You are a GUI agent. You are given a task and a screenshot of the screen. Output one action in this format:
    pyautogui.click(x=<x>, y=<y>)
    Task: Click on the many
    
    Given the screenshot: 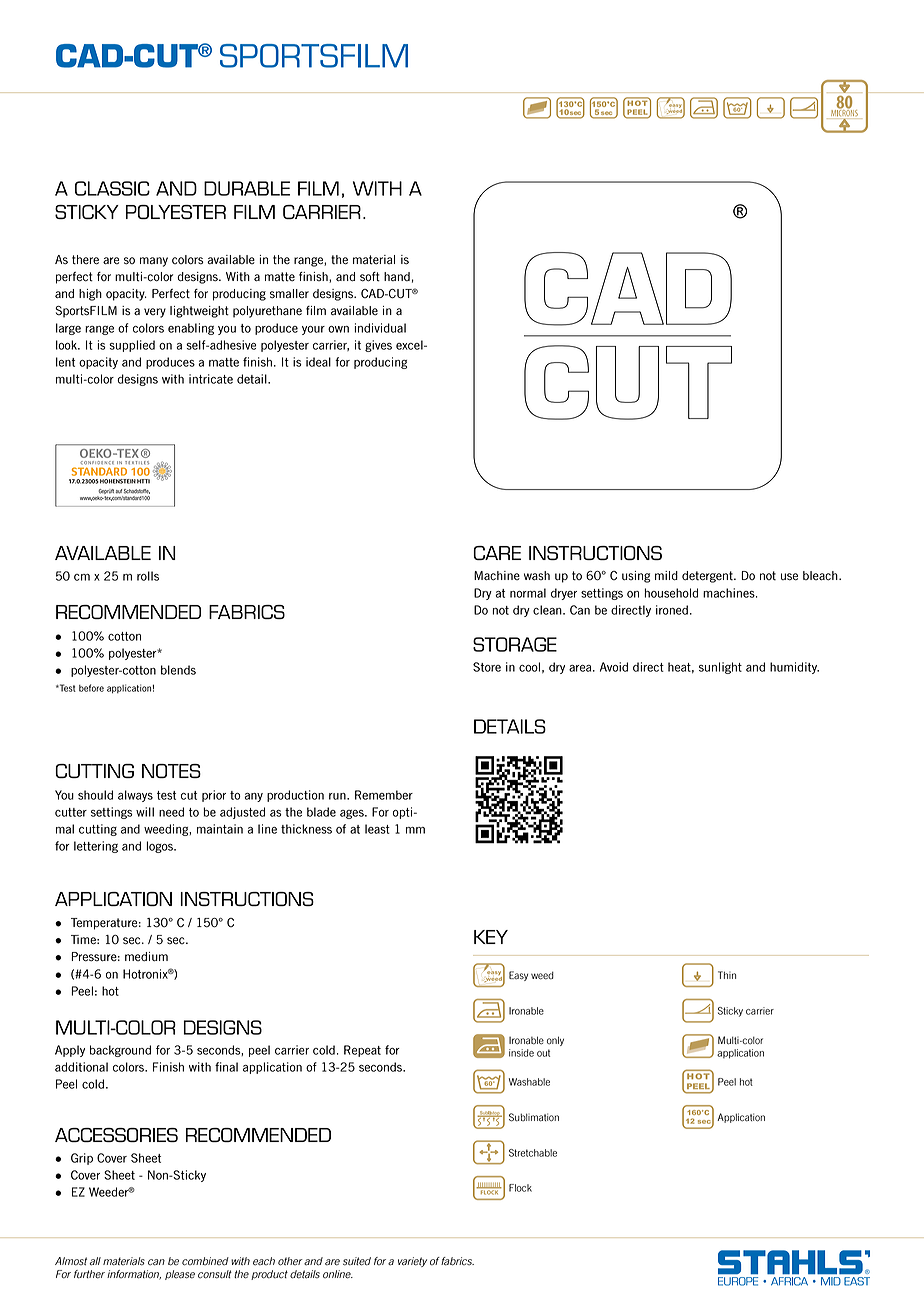 What is the action you would take?
    pyautogui.click(x=154, y=262)
